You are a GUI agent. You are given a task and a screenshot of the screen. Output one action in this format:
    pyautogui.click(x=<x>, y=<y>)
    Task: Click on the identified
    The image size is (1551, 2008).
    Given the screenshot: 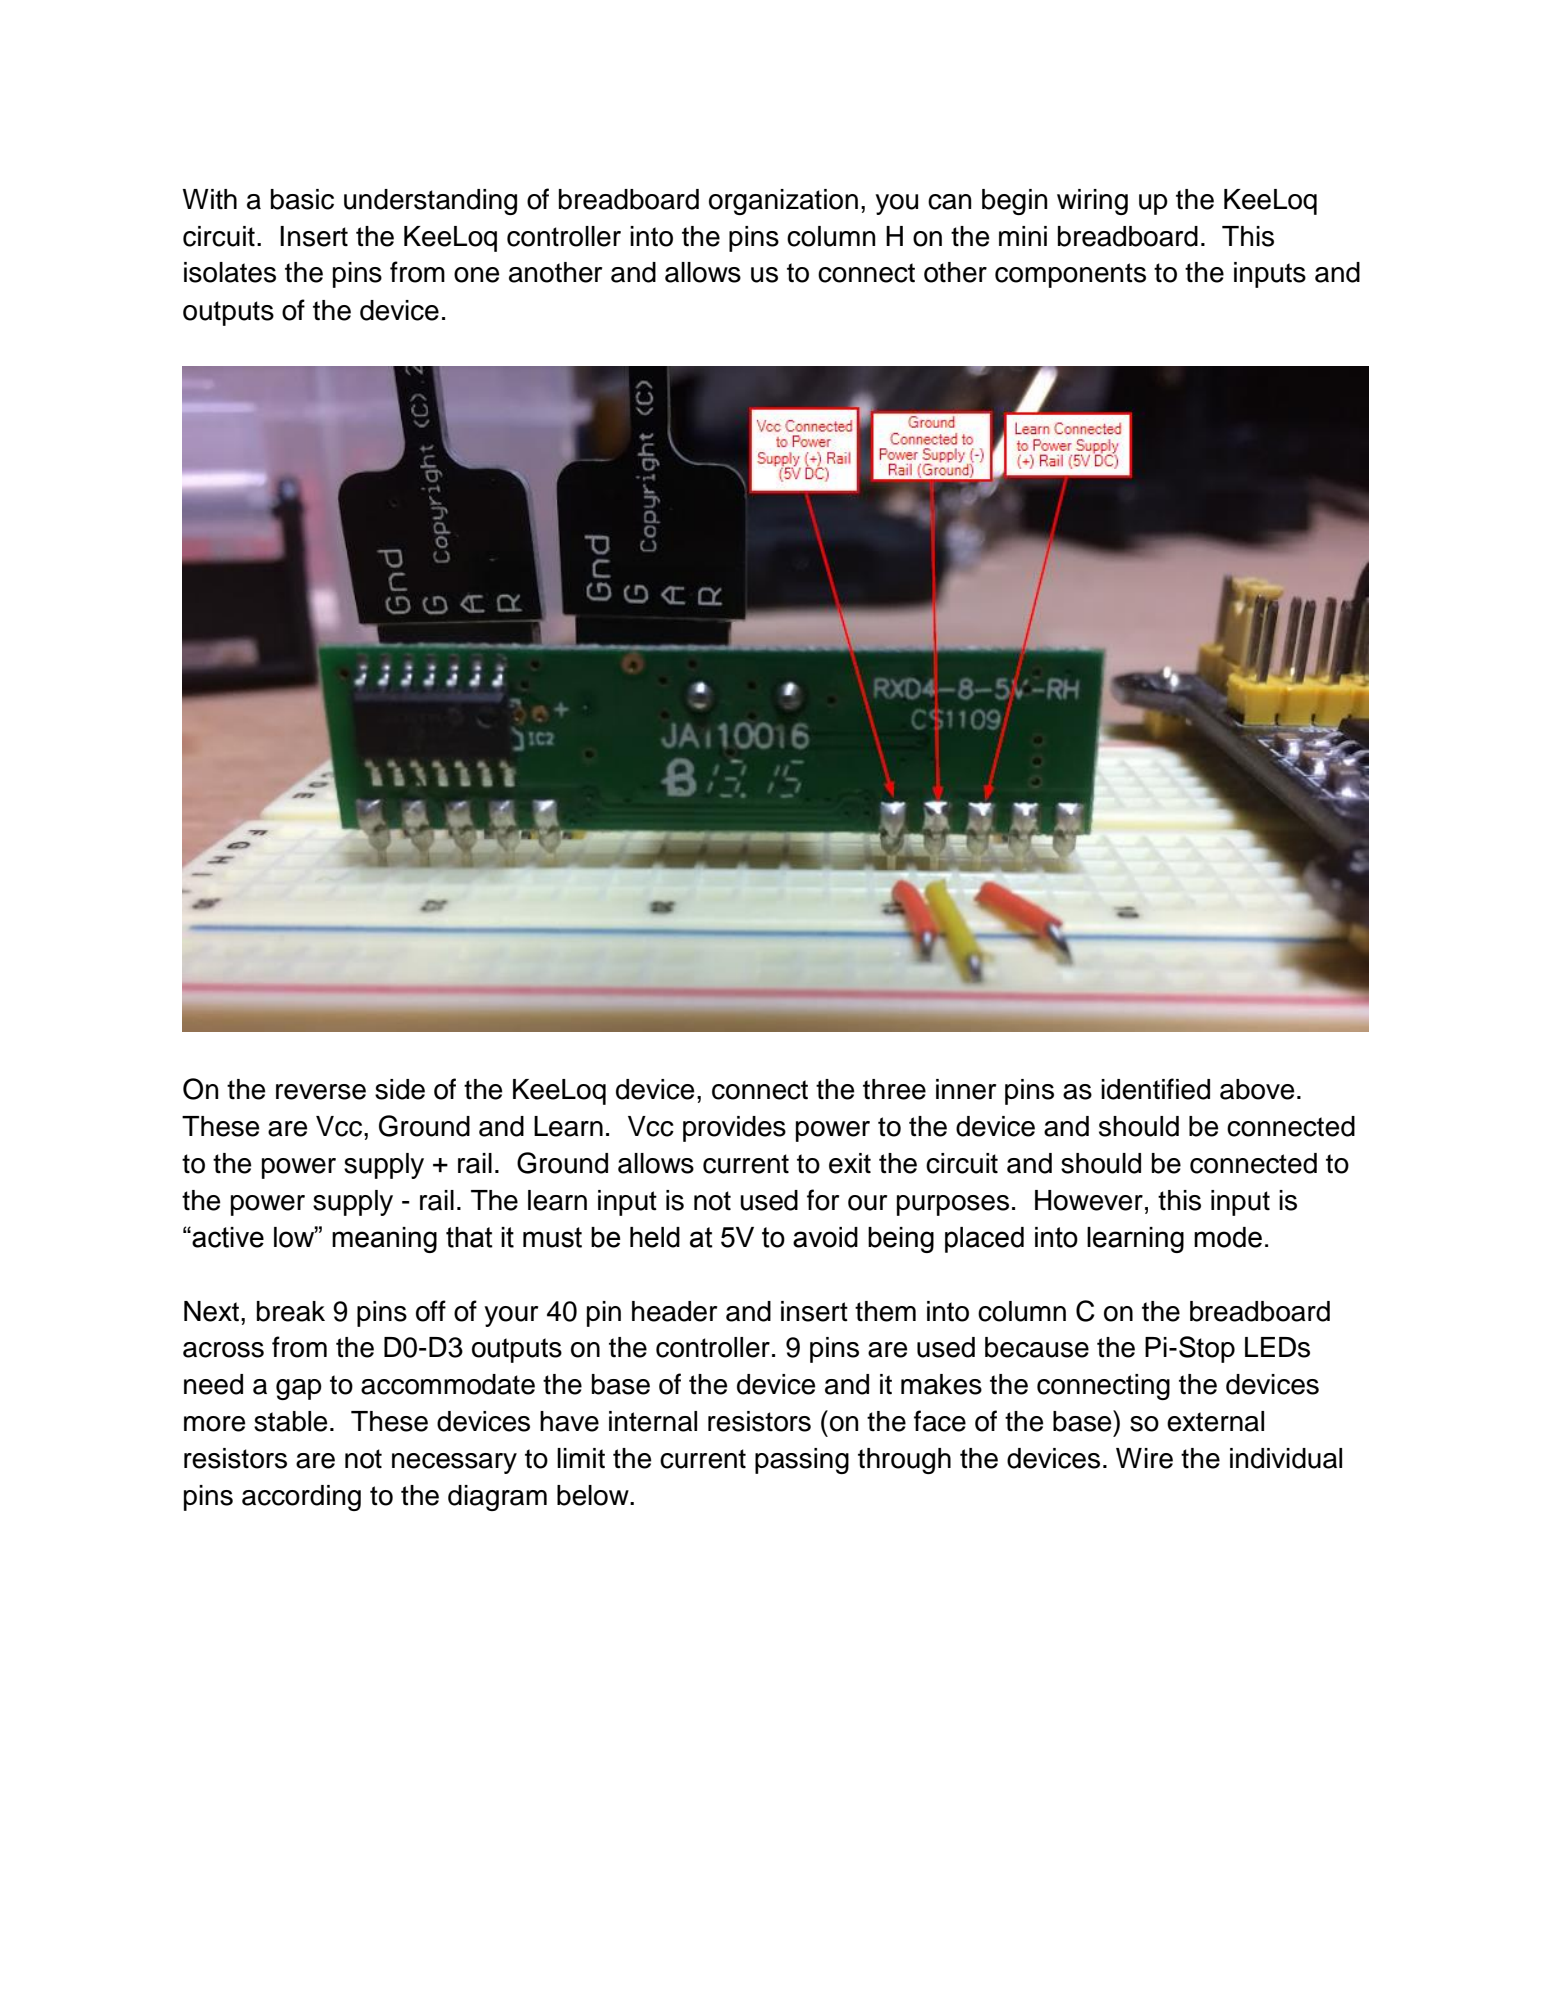 What is the action you would take?
    pyautogui.click(x=1155, y=1089)
